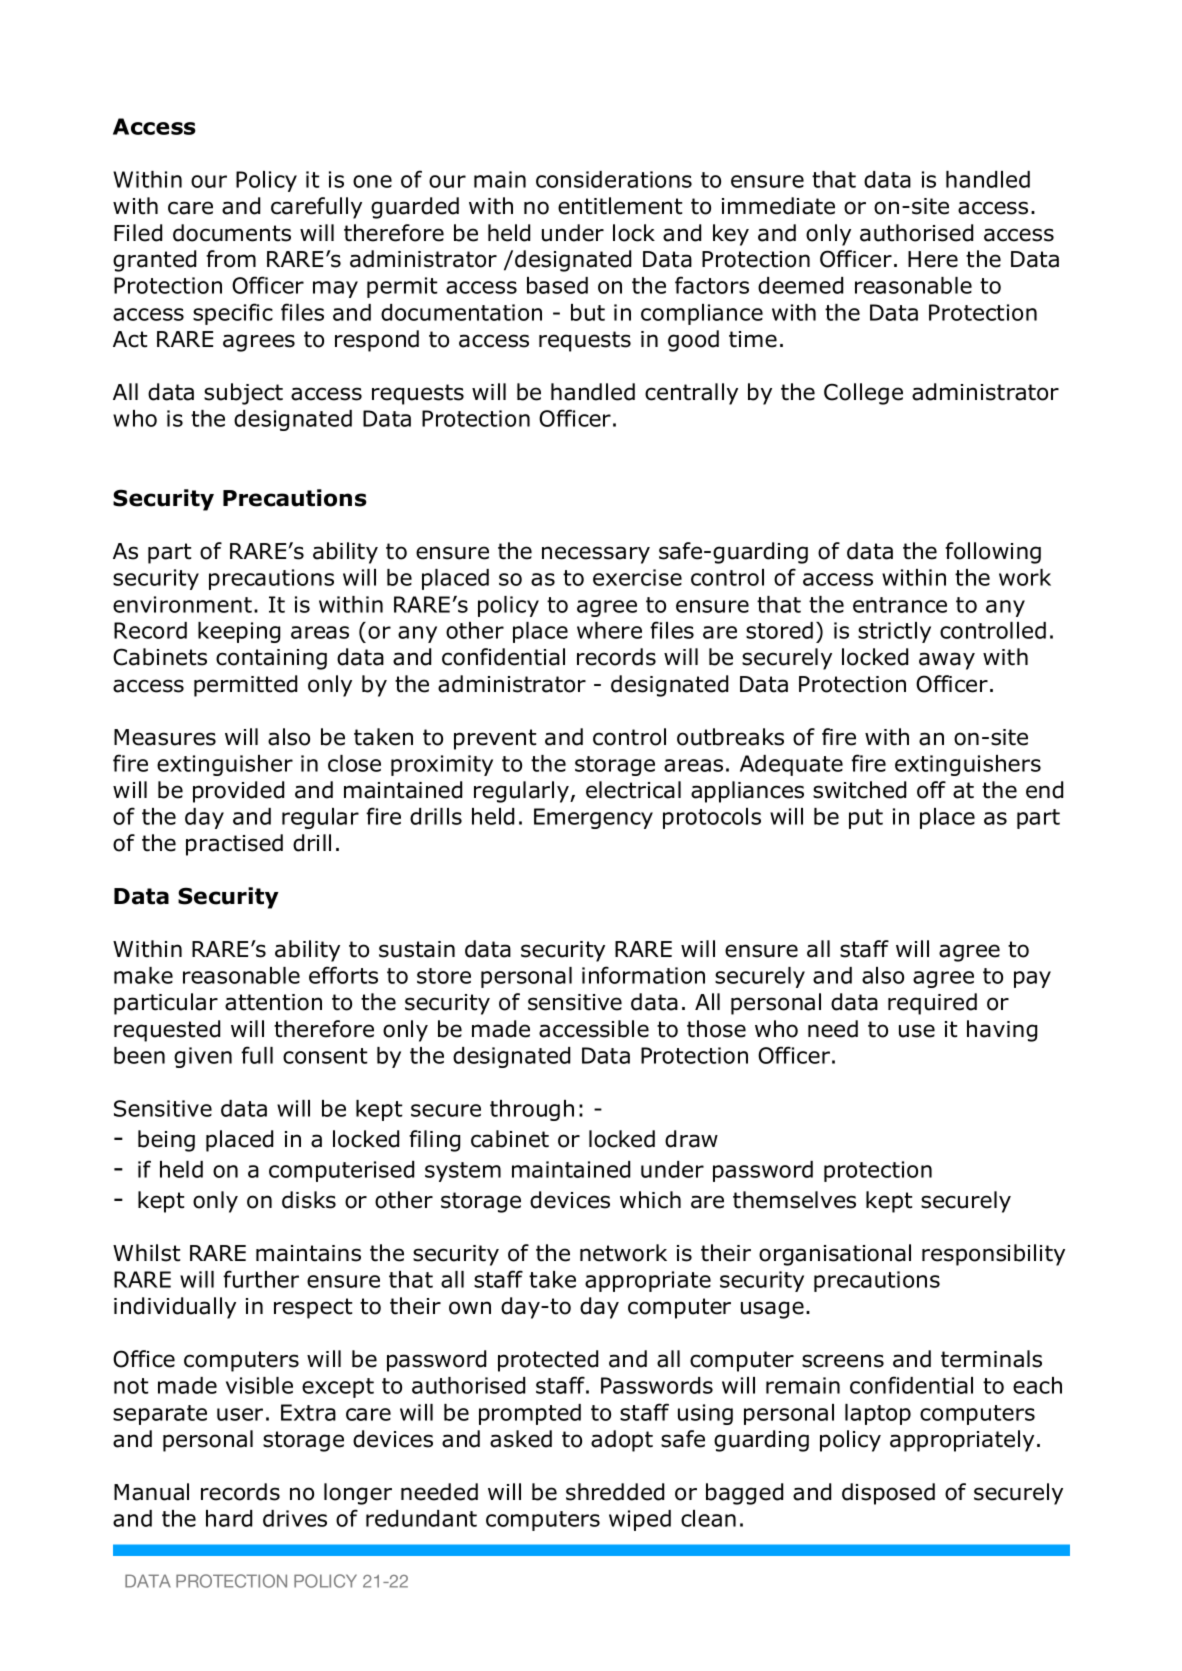 This screenshot has width=1182, height=1671. Describe the element at coordinates (615, 1492) in the screenshot. I see `shredded` at that location.
